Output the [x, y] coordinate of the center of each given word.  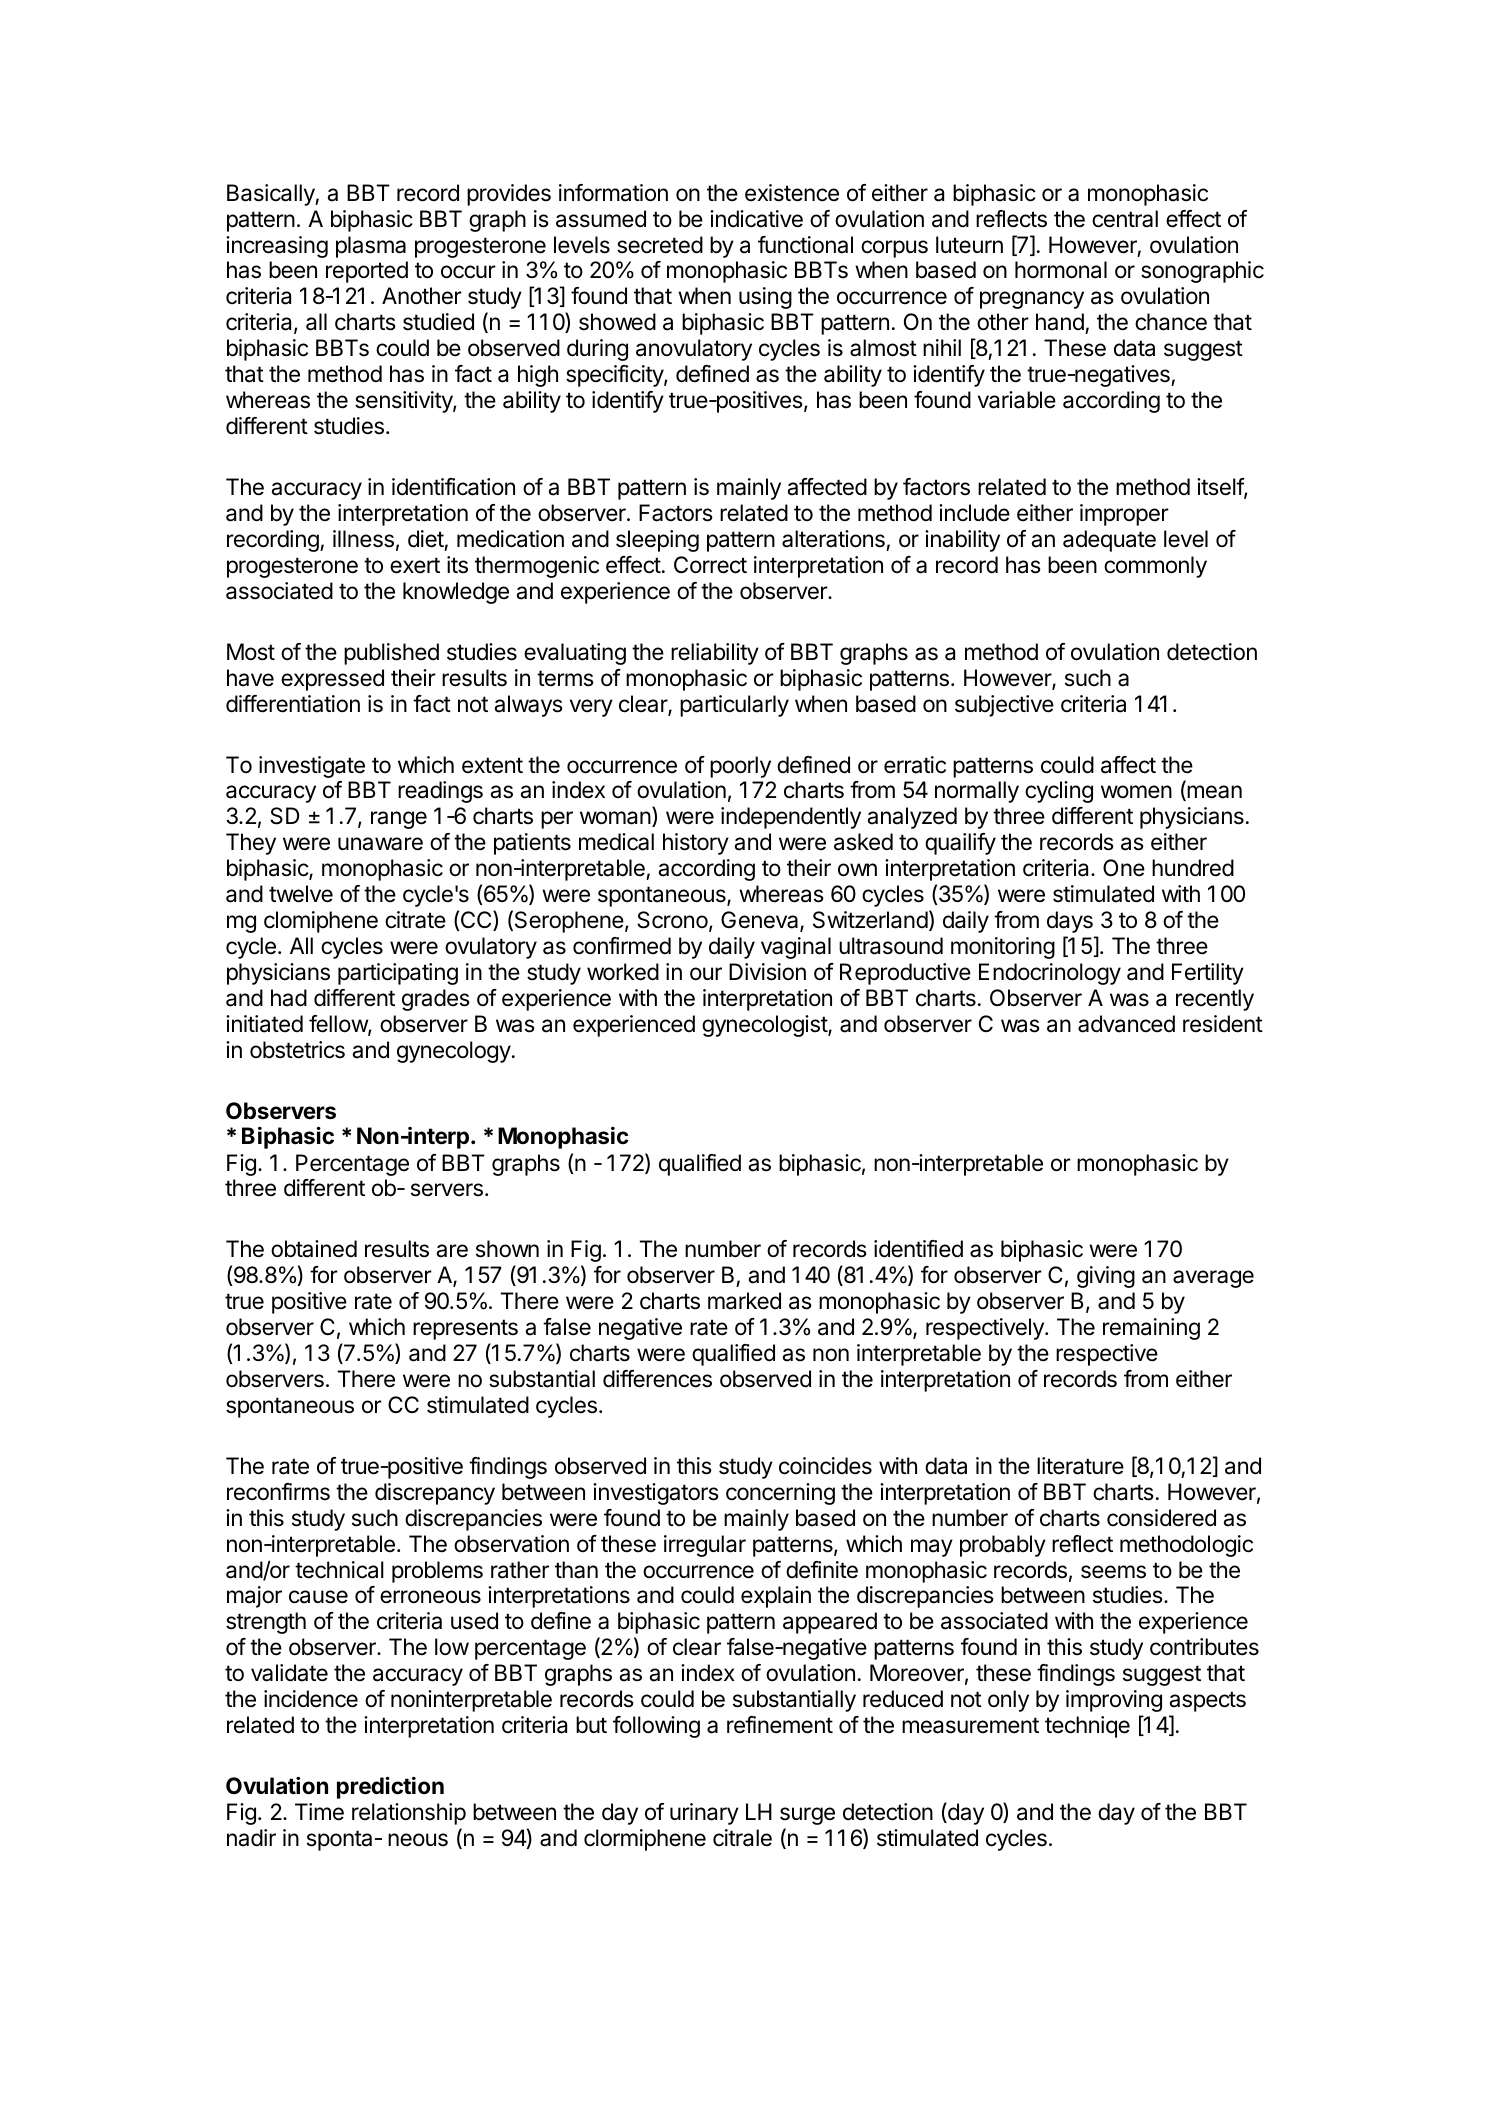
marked [744, 1301]
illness [363, 539]
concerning [780, 1494]
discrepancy [435, 1494]
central [1125, 219]
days [1070, 922]
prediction [390, 1787]
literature [1080, 1466]
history [696, 844]
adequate [1109, 541]
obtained [314, 1249]
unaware [380, 844]
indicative [756, 219]
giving [1106, 1277]
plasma [371, 247]
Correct [710, 565]
